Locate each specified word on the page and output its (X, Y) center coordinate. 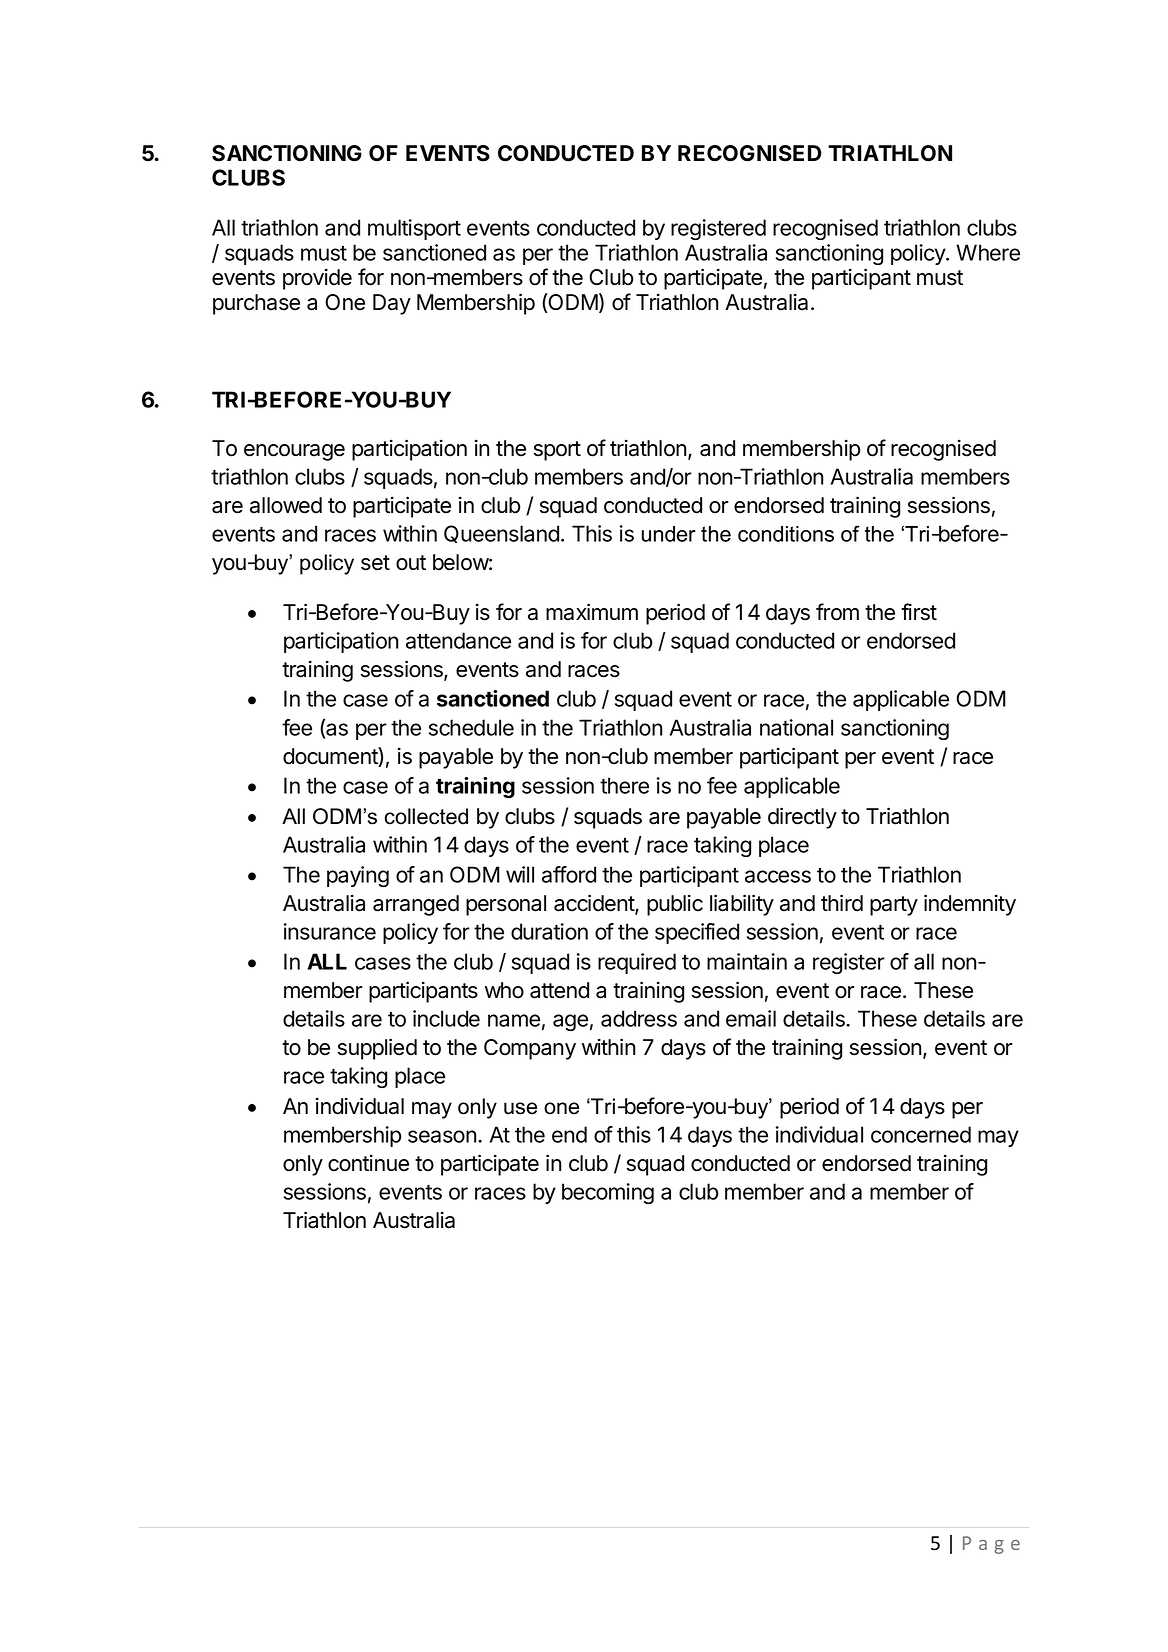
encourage (294, 452)
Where (988, 252)
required (637, 963)
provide (317, 279)
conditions (786, 534)
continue (368, 1163)
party (894, 906)
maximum (592, 612)
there (624, 785)
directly (802, 818)
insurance (330, 931)
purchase (256, 304)
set (375, 563)
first (919, 612)
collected (426, 816)
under (669, 534)
